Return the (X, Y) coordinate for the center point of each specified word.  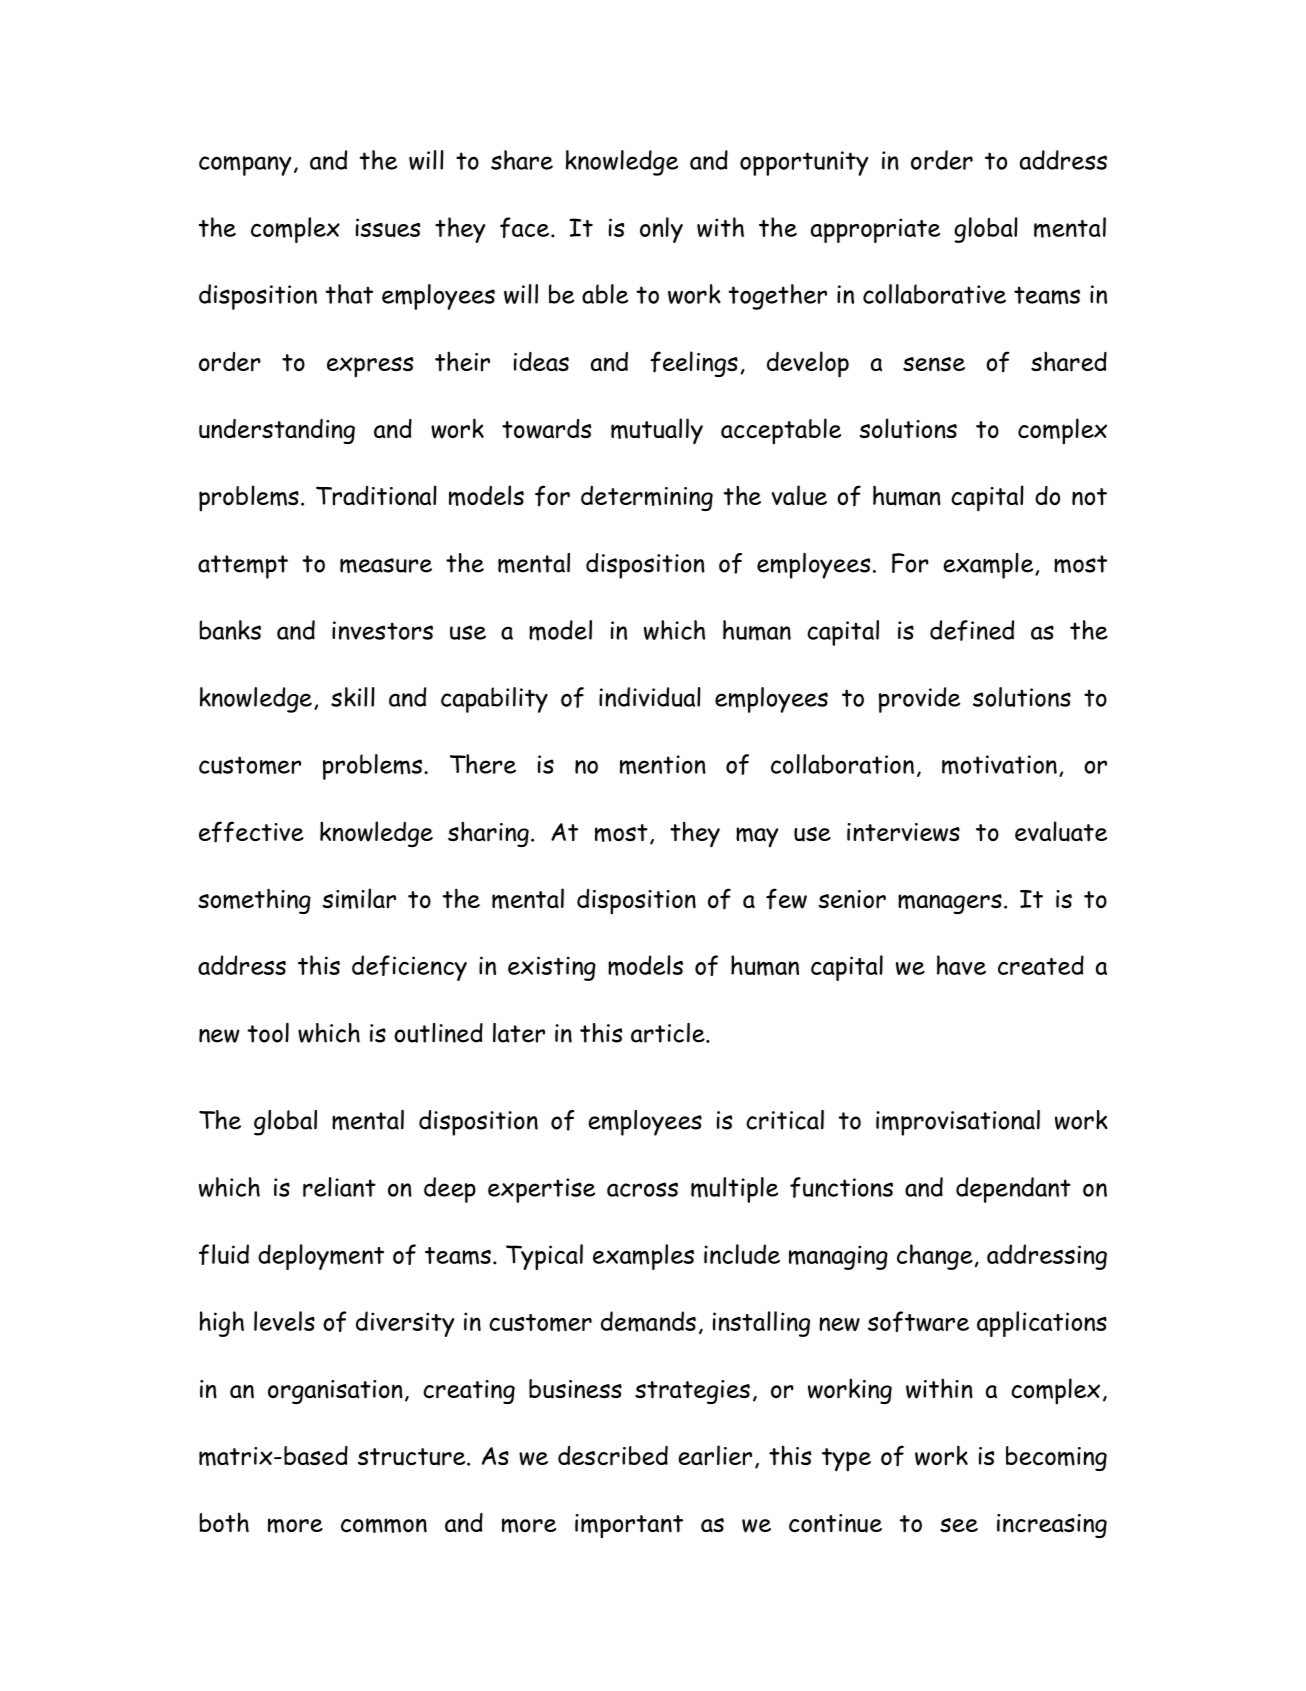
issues (388, 227)
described (613, 1456)
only (661, 230)
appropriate (875, 230)
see (959, 1525)
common (384, 1525)
